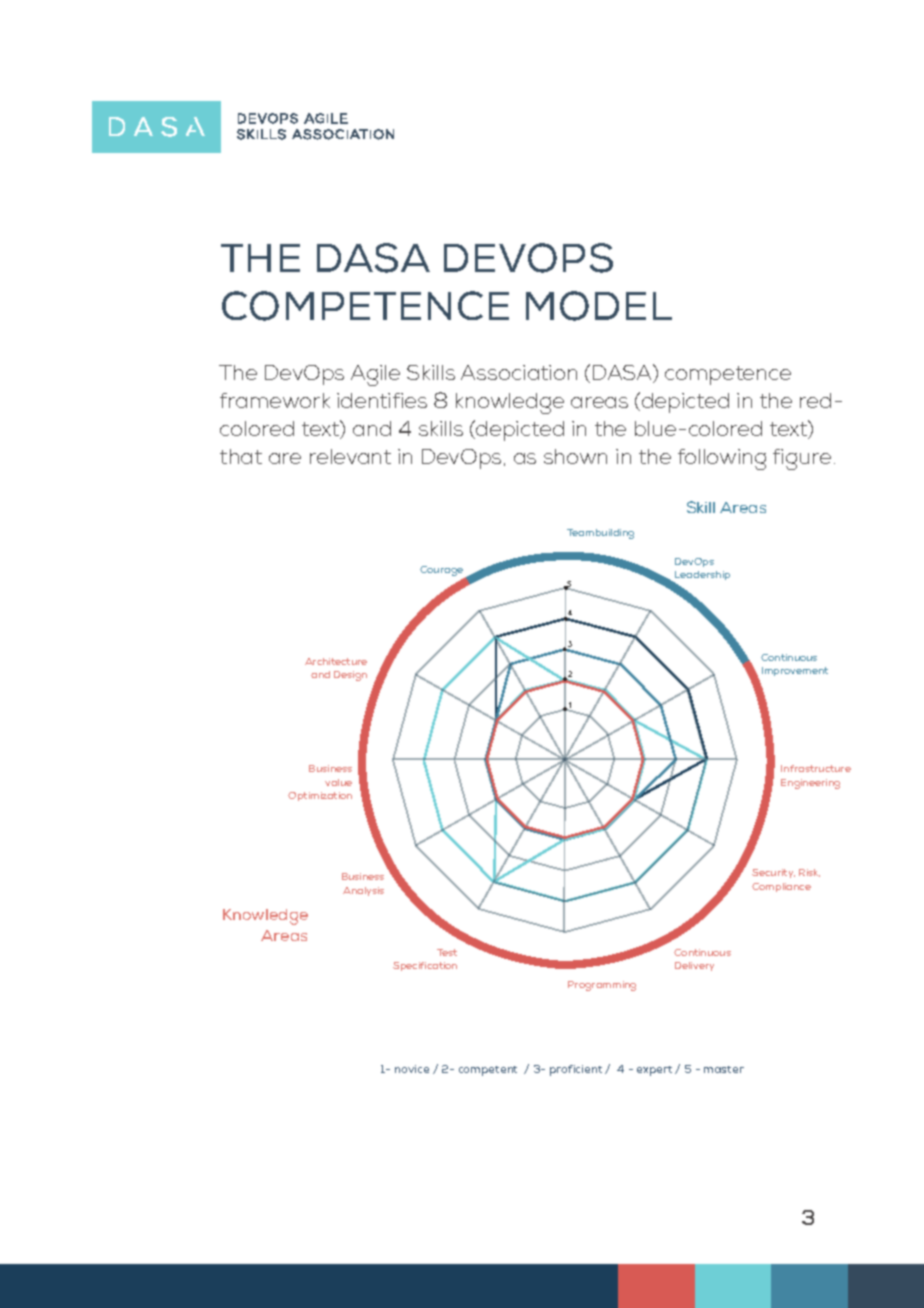 The height and width of the page is (1308, 924). What do you see at coordinates (575, 456) in the page?
I see `shown` at bounding box center [575, 456].
